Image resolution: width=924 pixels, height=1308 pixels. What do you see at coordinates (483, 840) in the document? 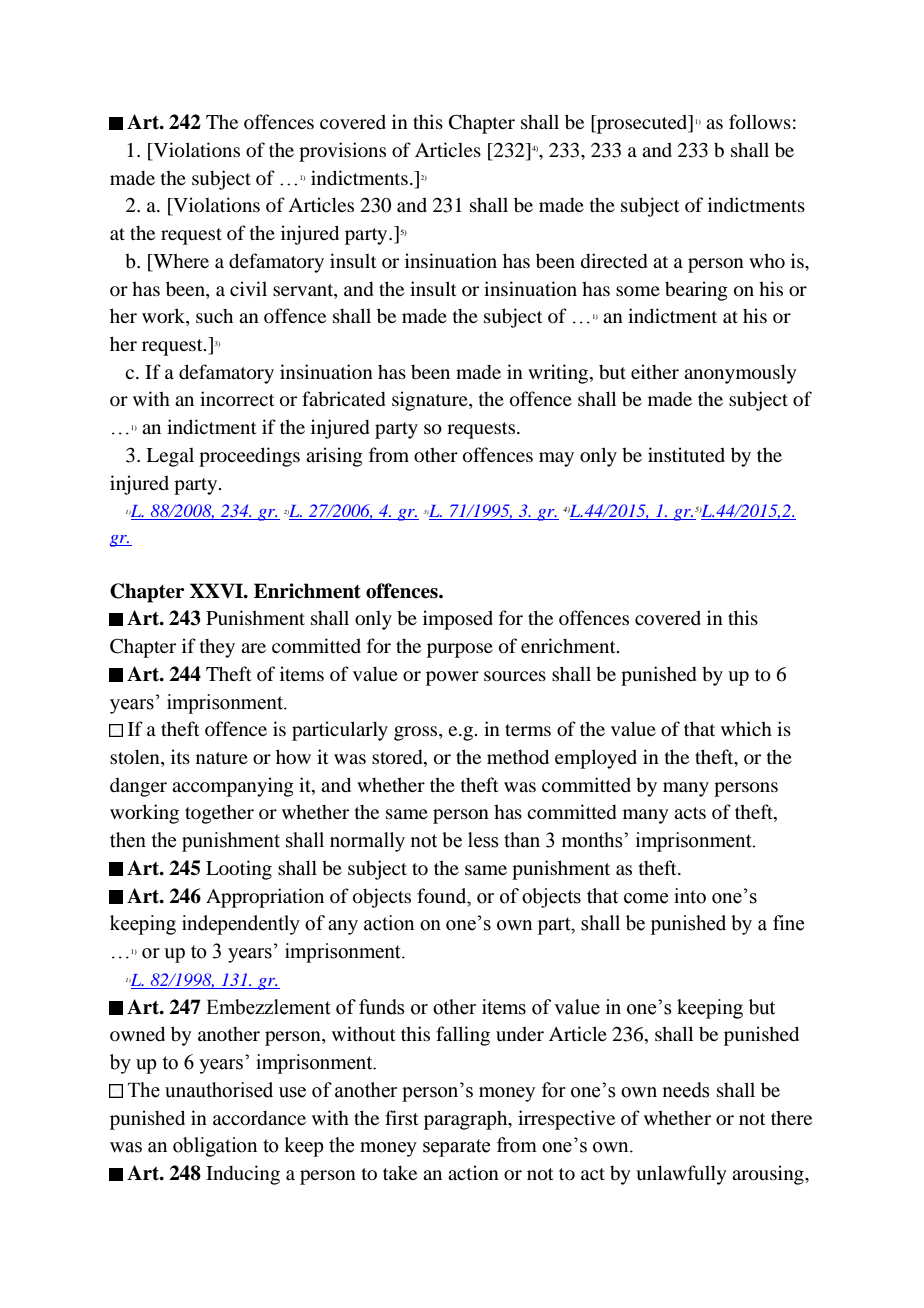
I see `less` at bounding box center [483, 840].
